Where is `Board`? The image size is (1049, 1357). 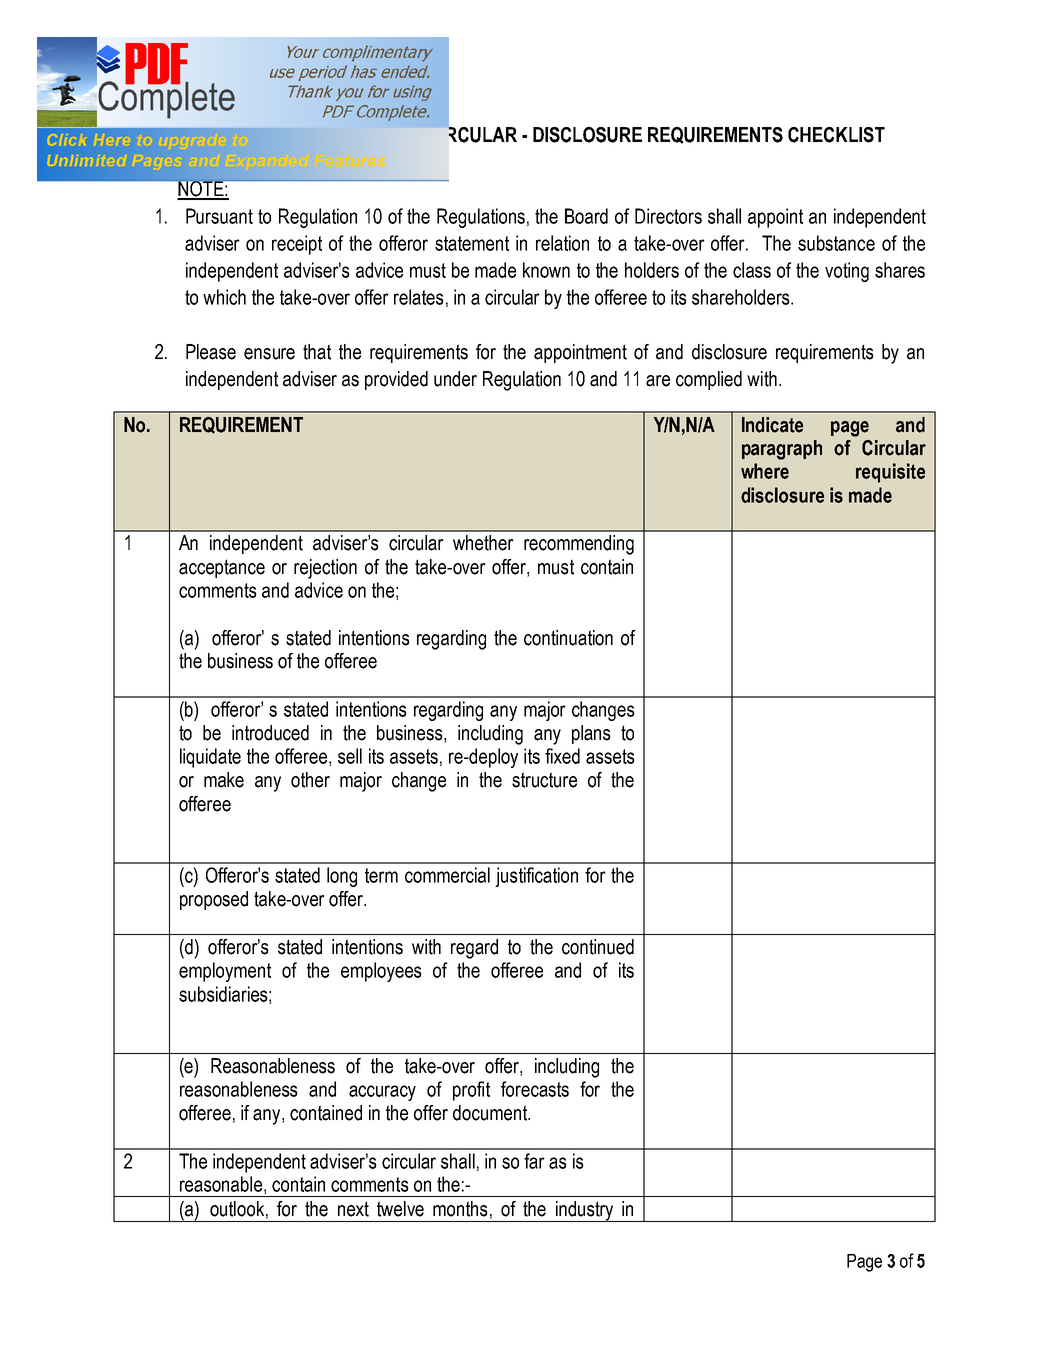
Board is located at coordinates (586, 216).
